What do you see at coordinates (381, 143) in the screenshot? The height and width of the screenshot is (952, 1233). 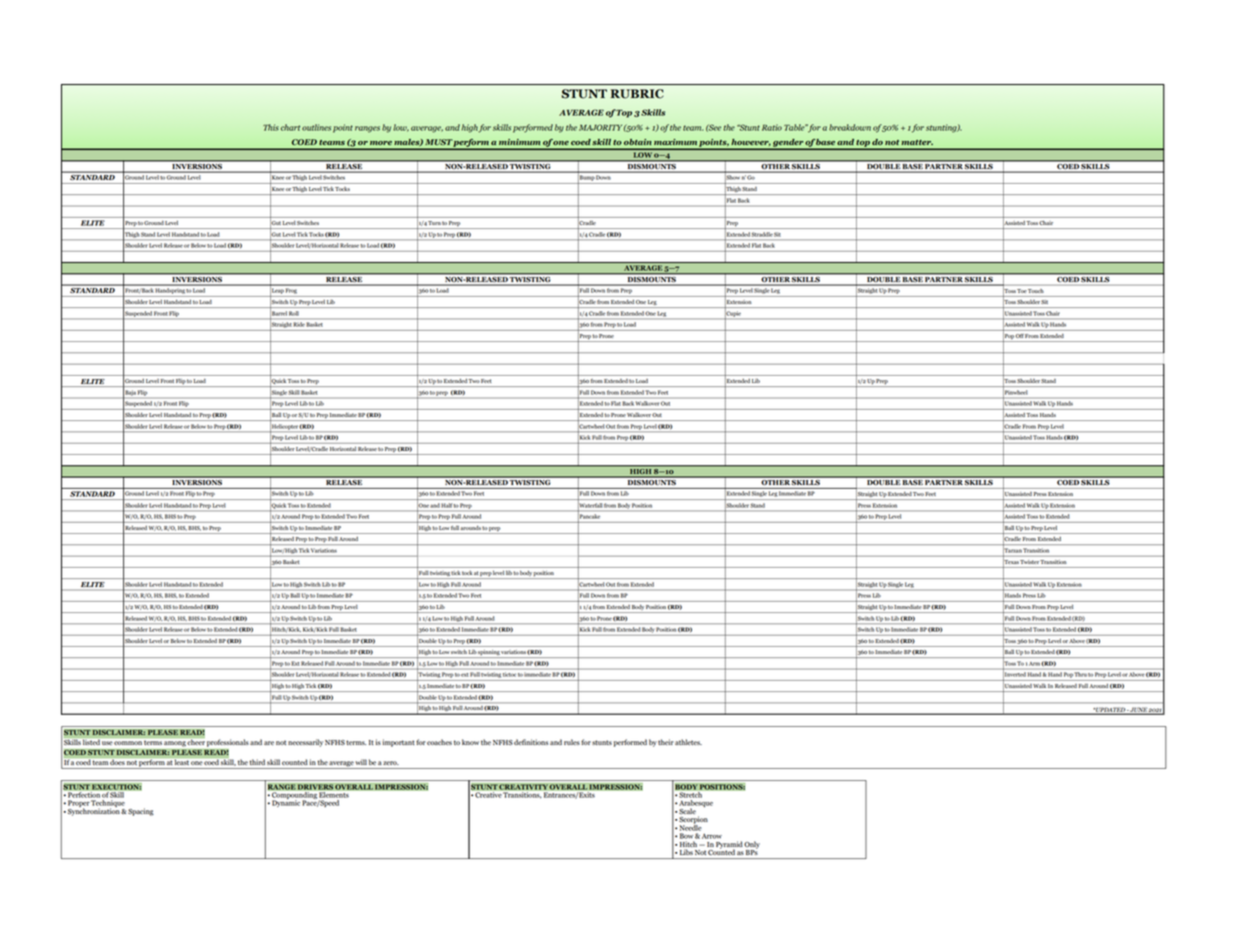 I see `more` at bounding box center [381, 143].
